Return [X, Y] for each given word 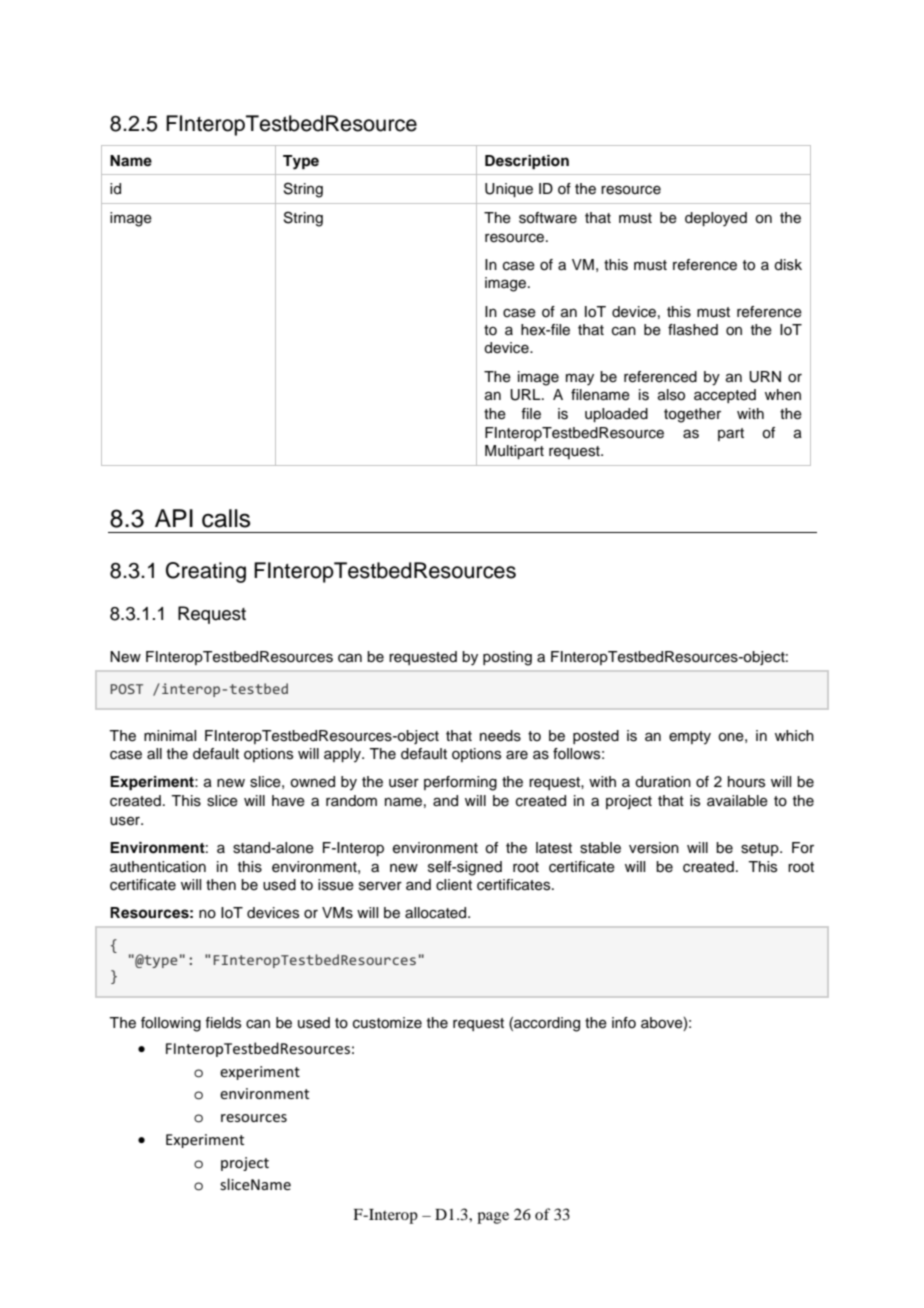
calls [226, 518]
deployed [716, 219]
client [454, 885]
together [692, 415]
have [288, 801]
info [624, 1023]
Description [527, 162]
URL [526, 395]
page [493, 1218]
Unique [509, 190]
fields [223, 1023]
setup [761, 849]
